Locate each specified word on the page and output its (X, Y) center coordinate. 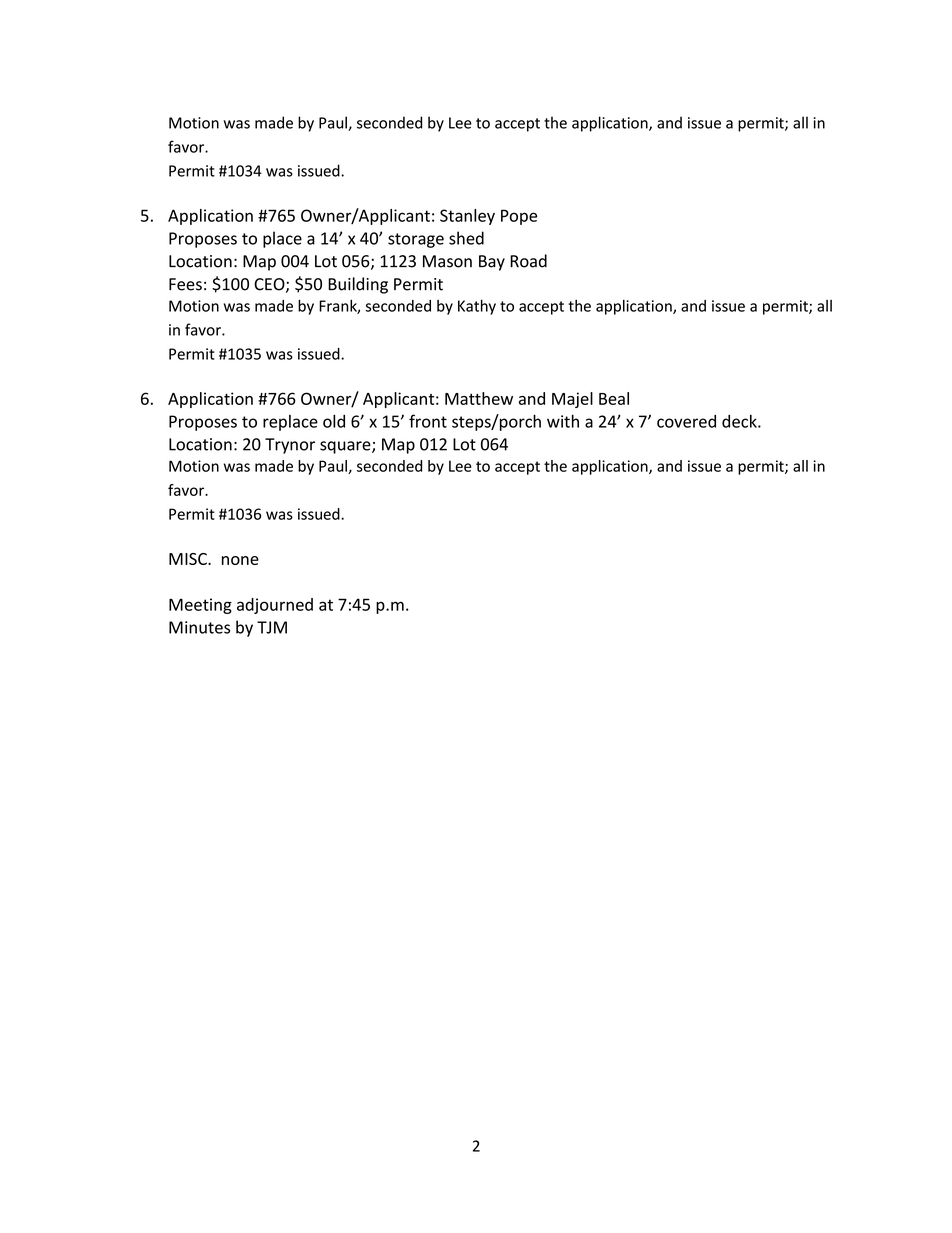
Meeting (200, 606)
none (240, 560)
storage (416, 240)
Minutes (199, 627)
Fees (185, 284)
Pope (519, 217)
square (346, 447)
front (428, 421)
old (334, 421)
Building (358, 285)
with (563, 421)
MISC (189, 559)
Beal (614, 398)
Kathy (477, 307)
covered (686, 421)
